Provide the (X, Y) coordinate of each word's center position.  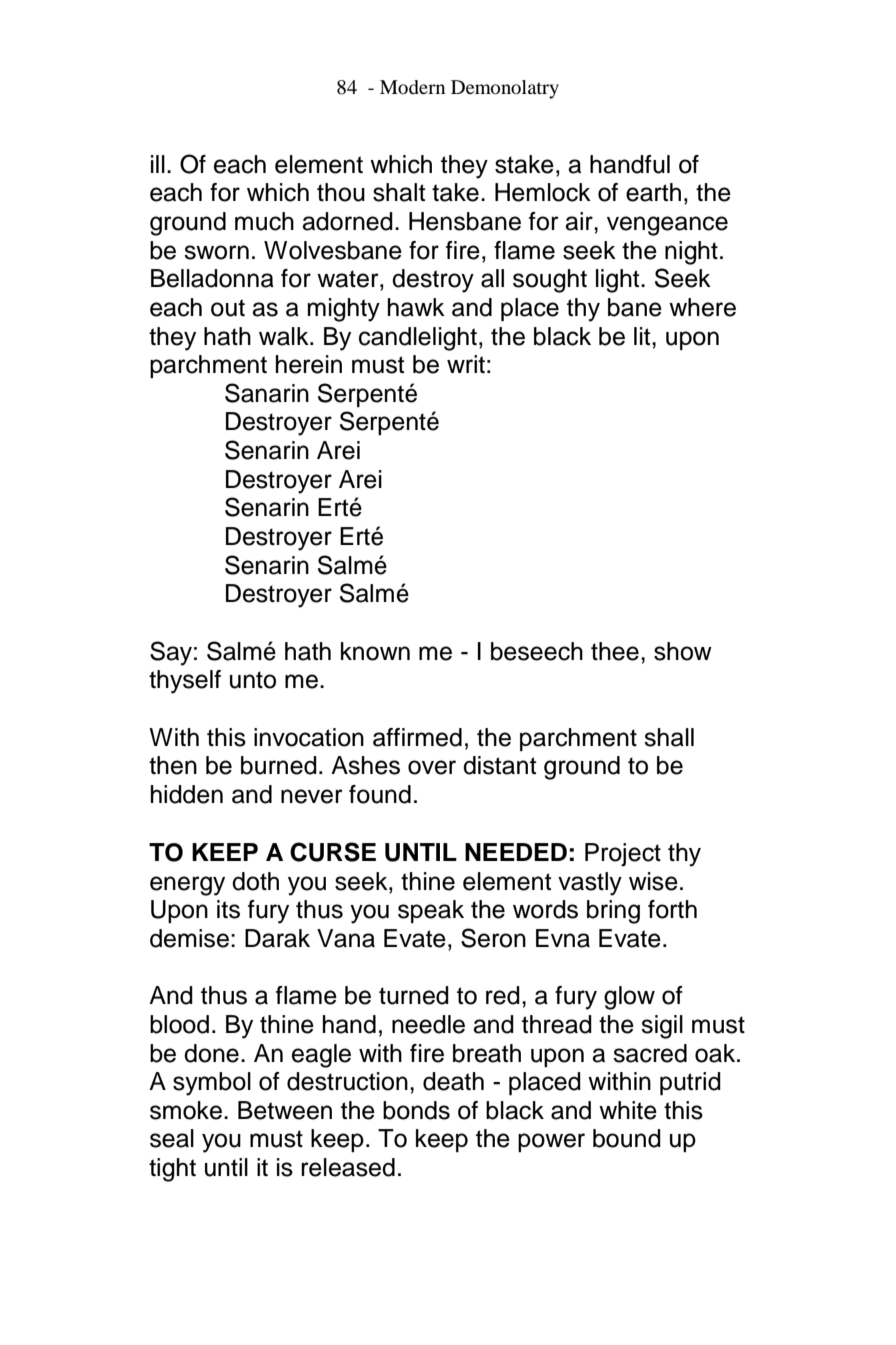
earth (653, 192)
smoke (186, 1110)
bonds (416, 1110)
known (375, 651)
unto (253, 680)
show (683, 651)
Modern (412, 87)
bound (627, 1138)
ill (158, 164)
